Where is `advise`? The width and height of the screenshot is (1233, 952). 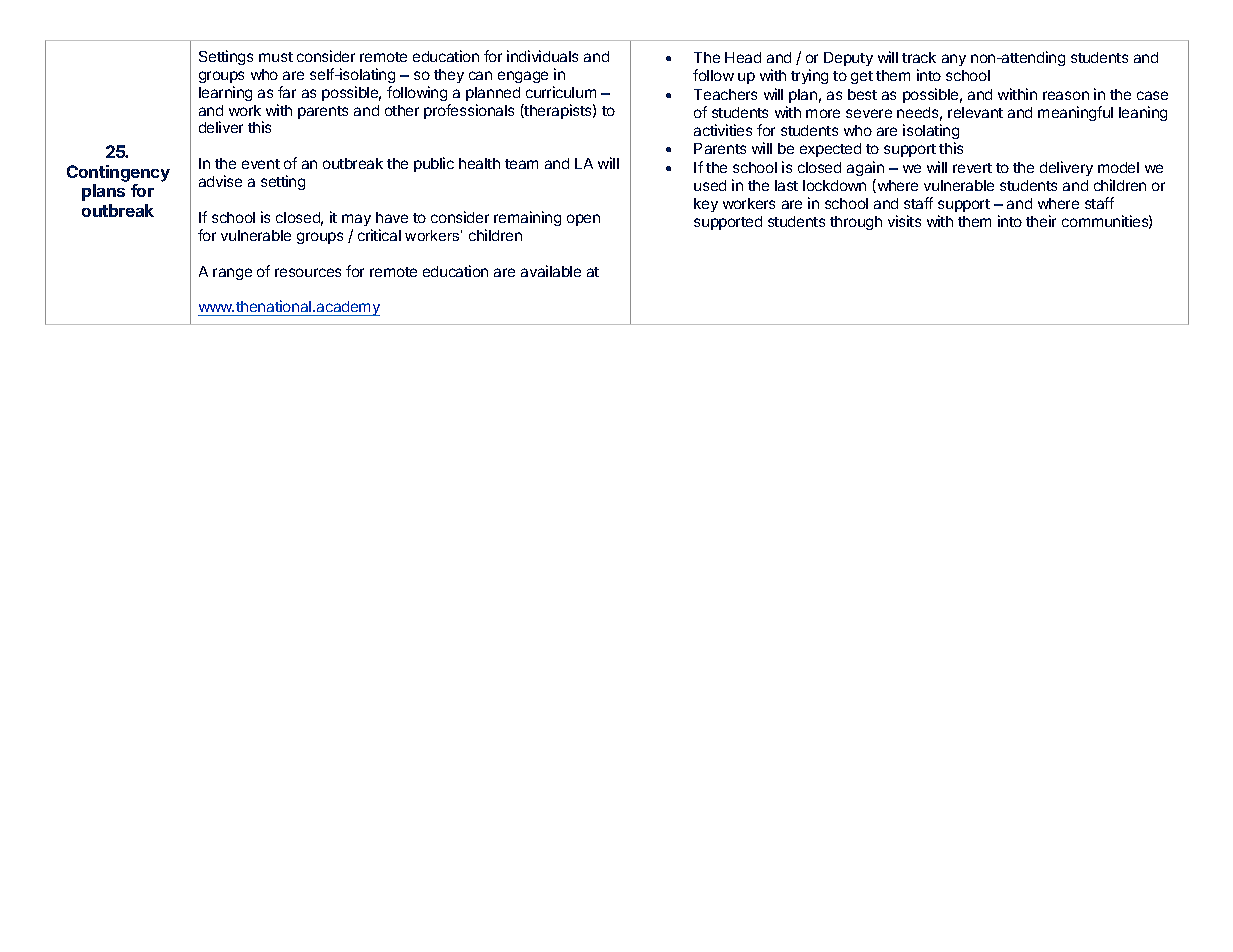
advise is located at coordinates (220, 181).
